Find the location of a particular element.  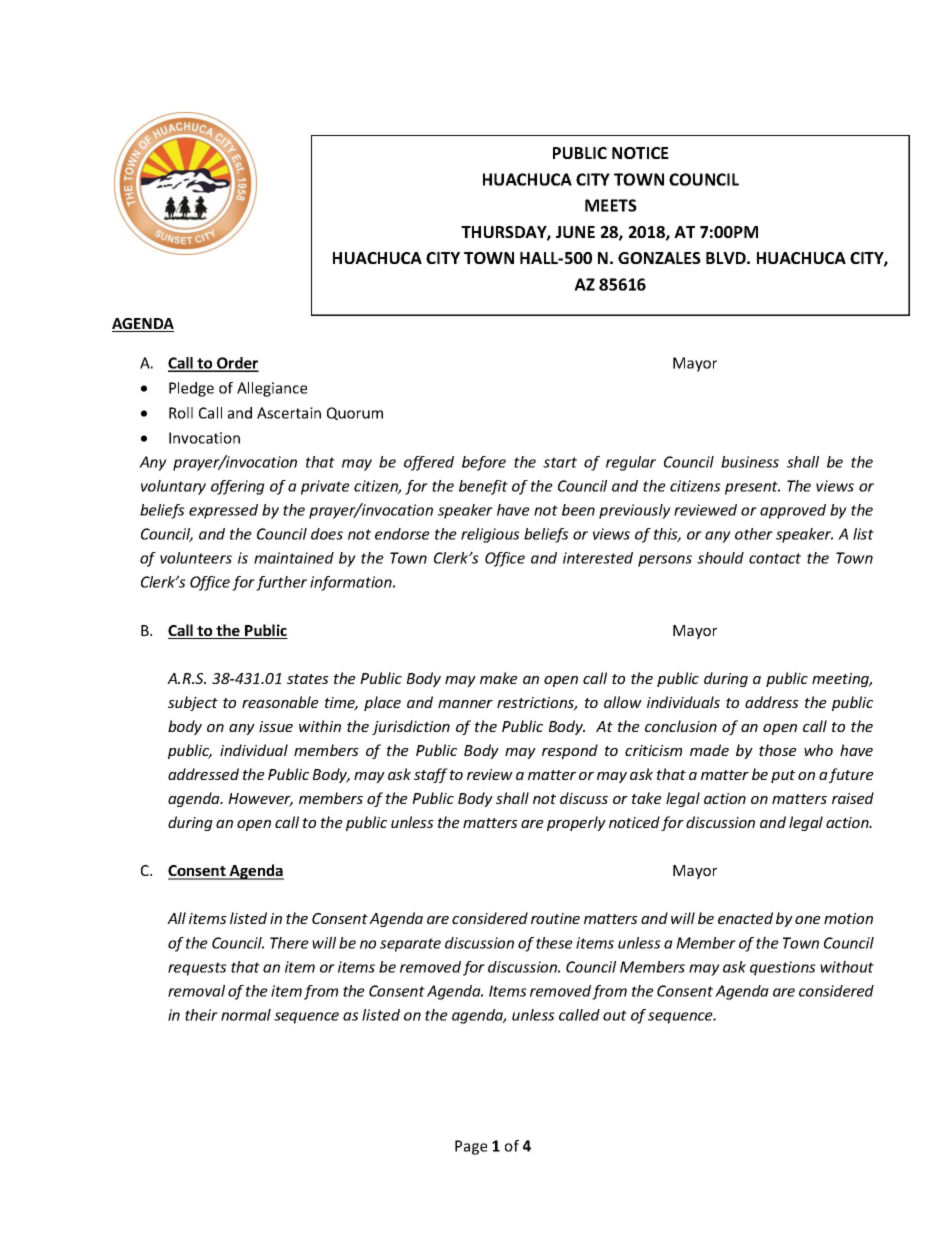

Order is located at coordinates (237, 364).
